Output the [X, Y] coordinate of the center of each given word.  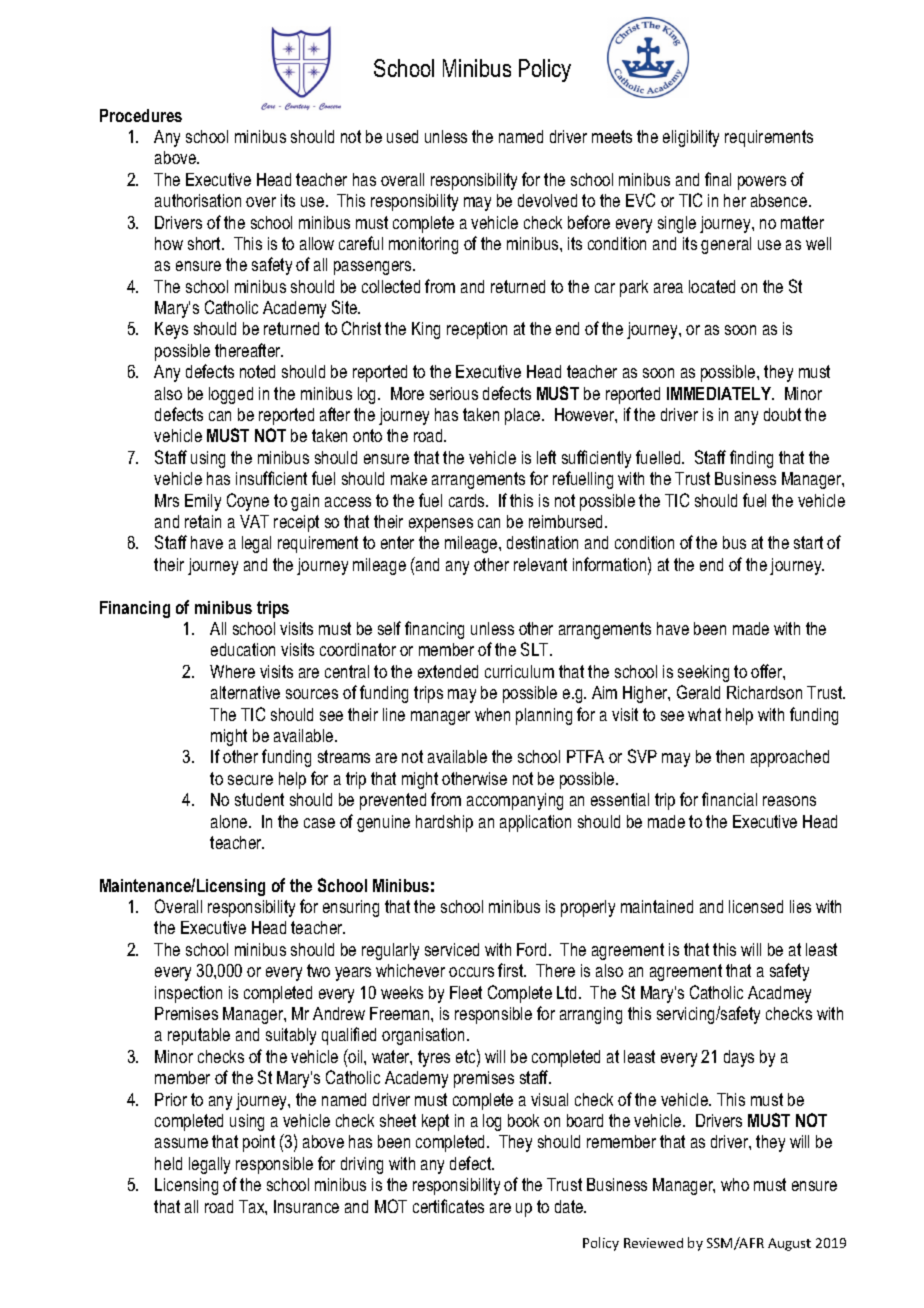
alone [230, 821]
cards [468, 500]
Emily [203, 502]
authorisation [198, 200]
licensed [756, 906]
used [402, 136]
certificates [448, 1206]
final [718, 179]
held [168, 1163]
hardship [444, 823]
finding [751, 459]
